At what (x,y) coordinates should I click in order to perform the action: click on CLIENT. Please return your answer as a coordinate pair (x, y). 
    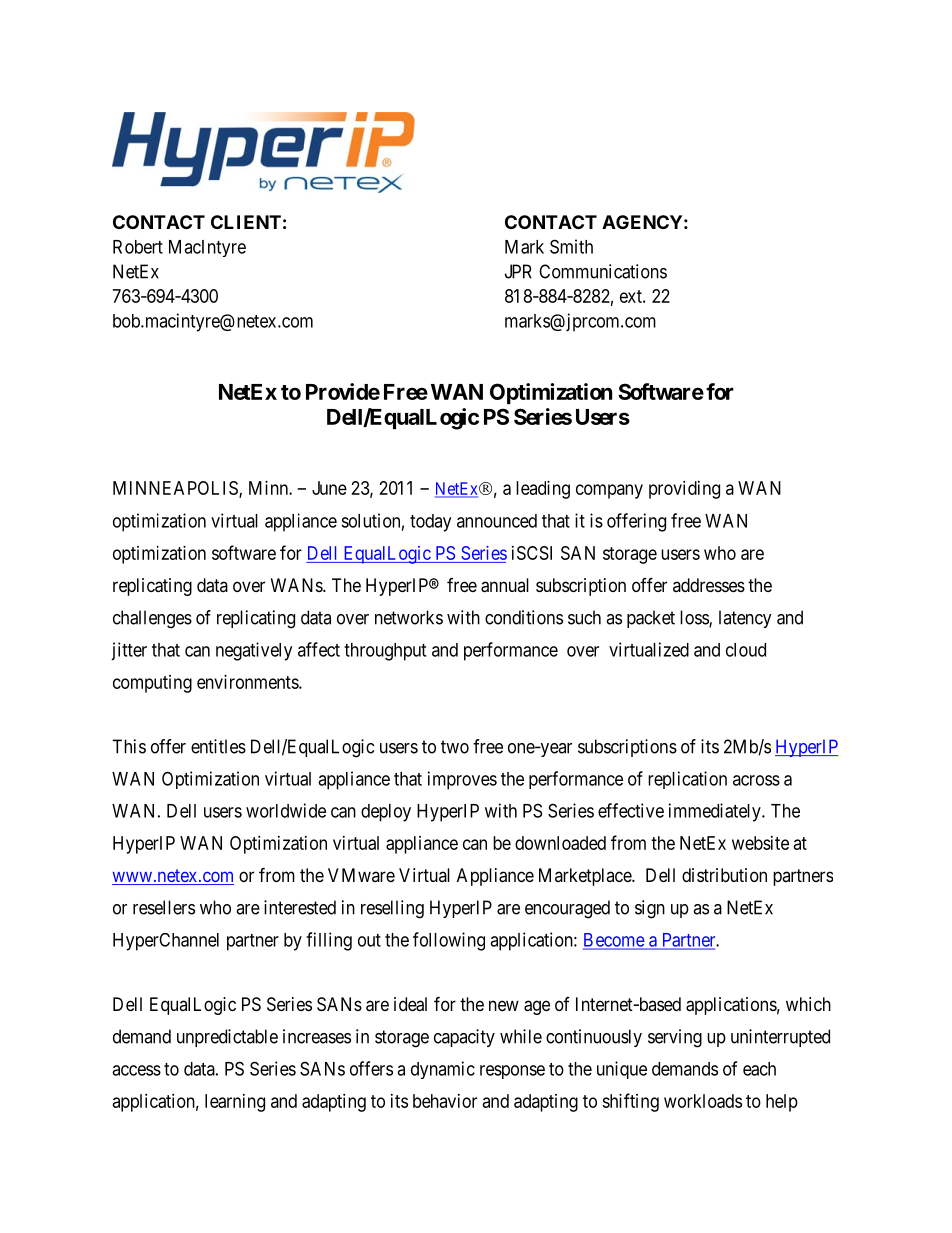
    Looking at the image, I should click on (246, 222).
